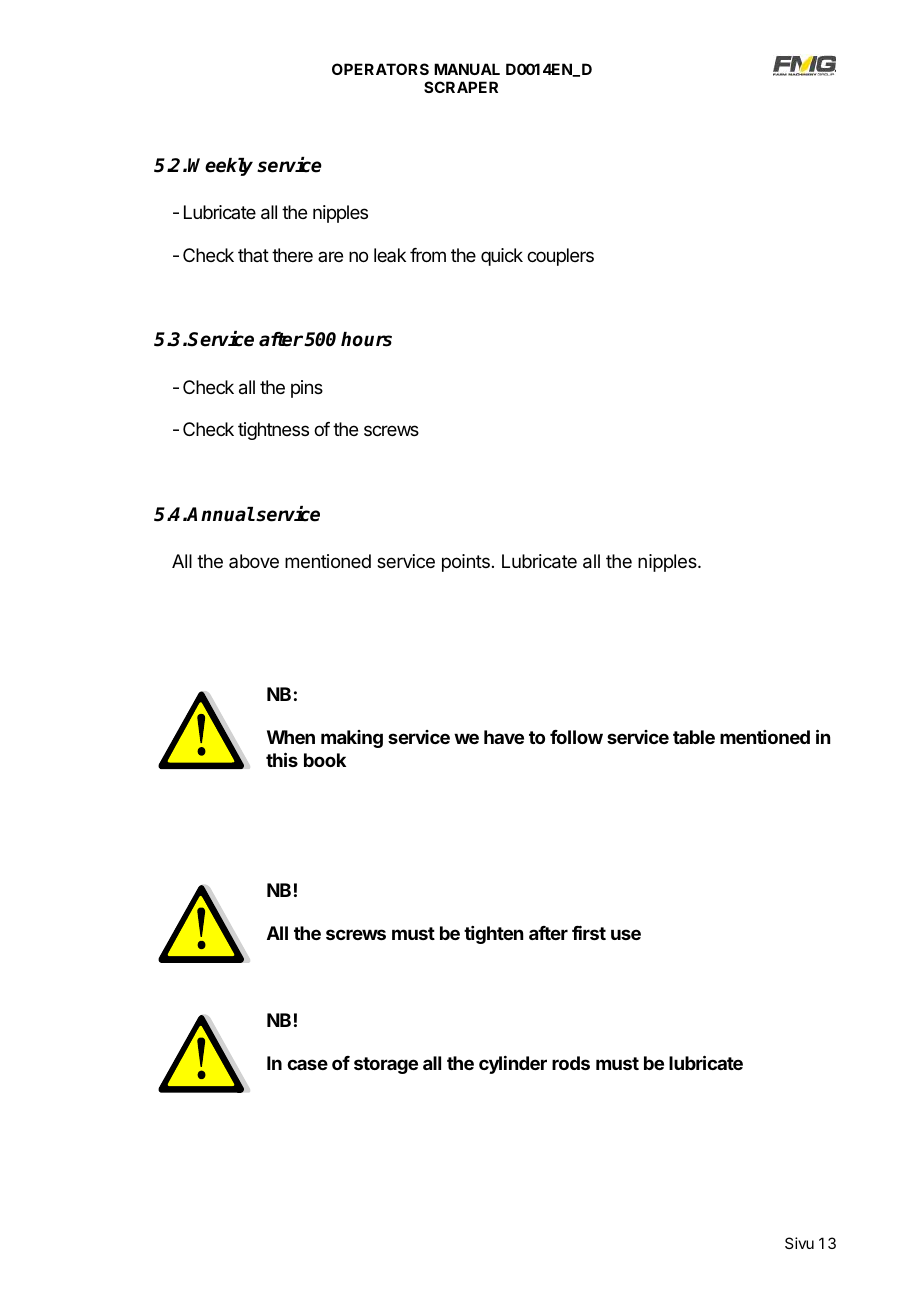  Describe the element at coordinates (428, 255) in the page. I see `from` at that location.
